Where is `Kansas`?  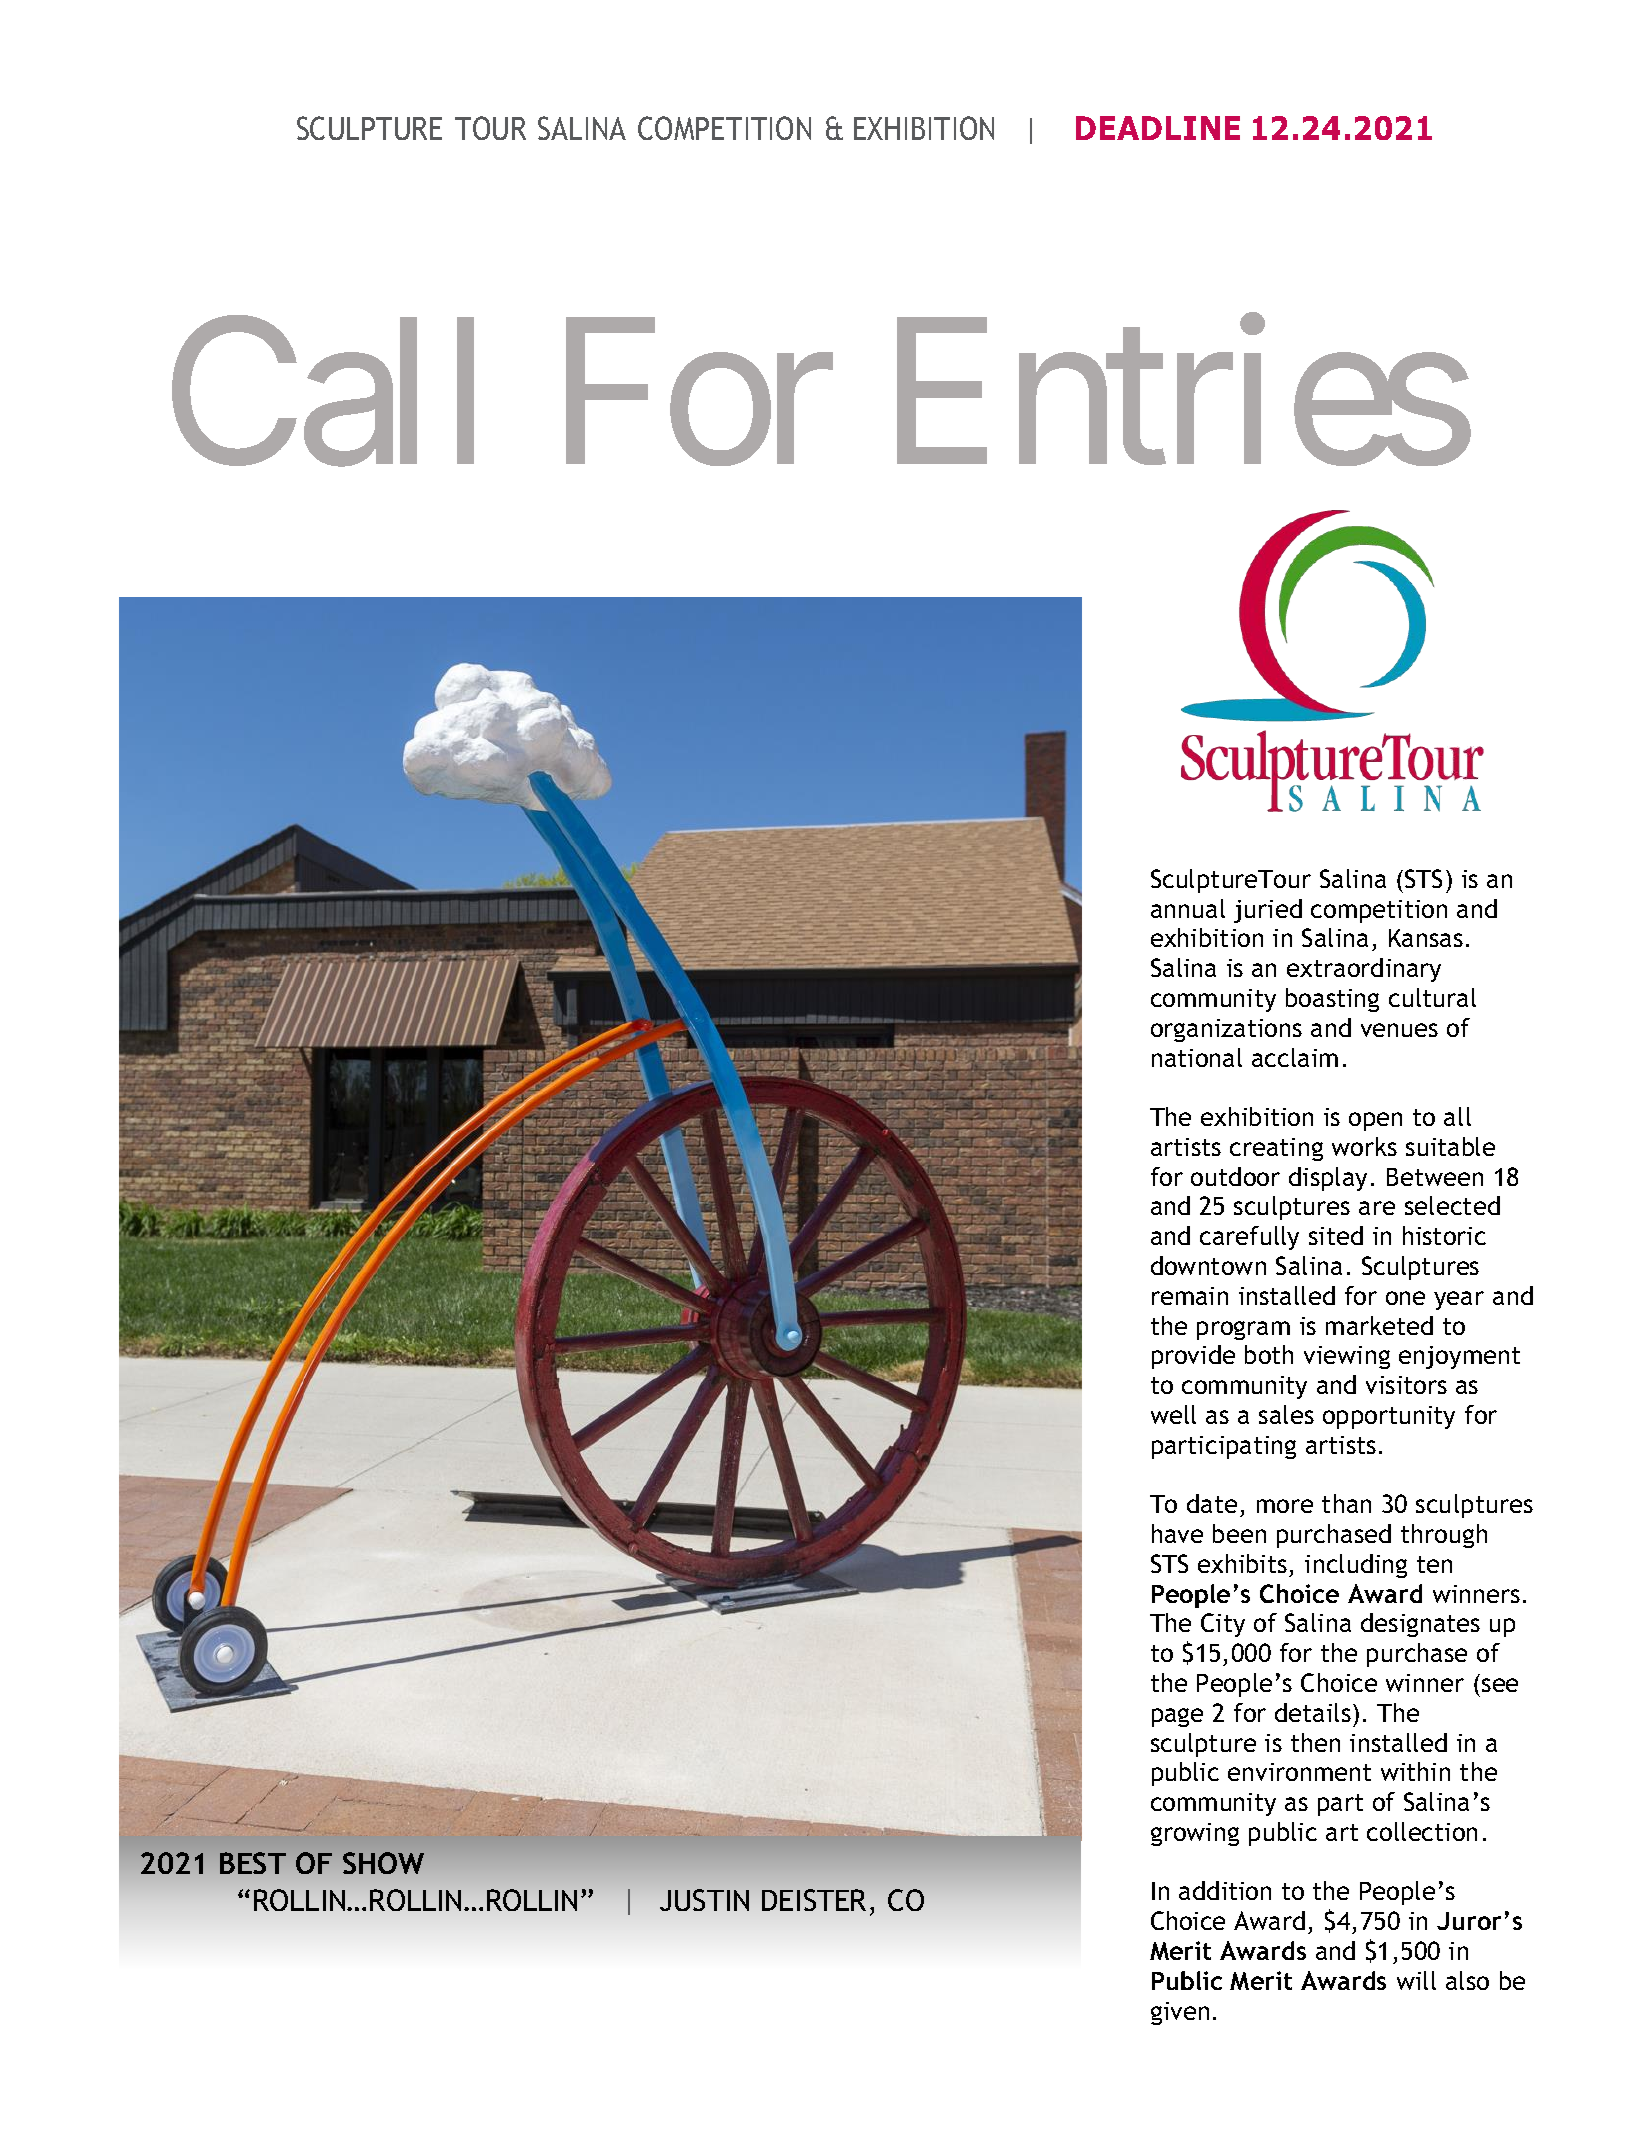 Kansas is located at coordinates (1426, 938).
